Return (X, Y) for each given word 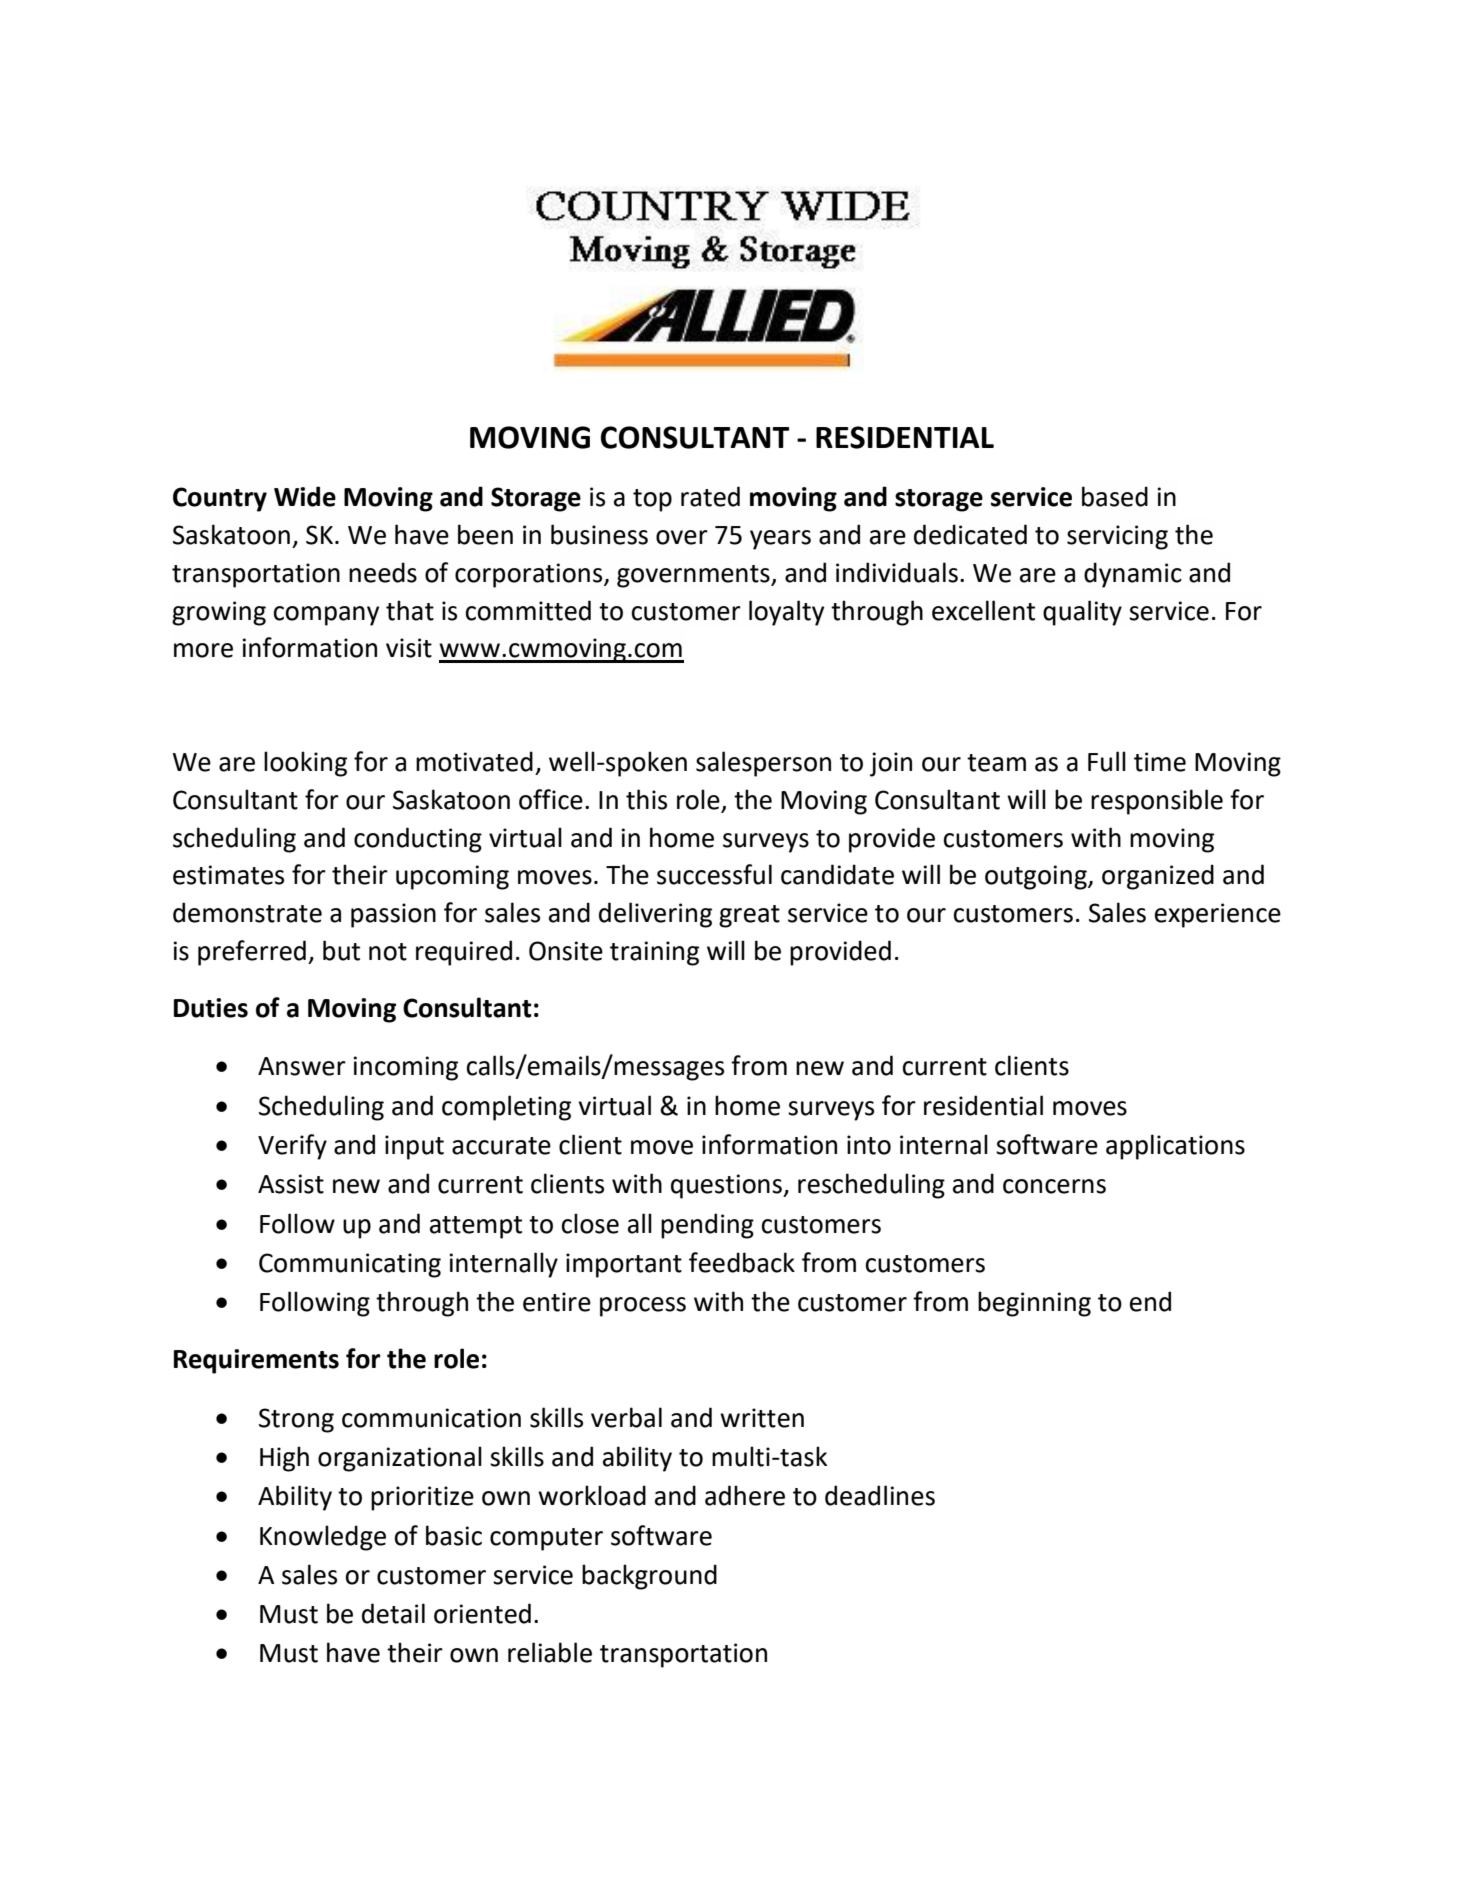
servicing (1117, 537)
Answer (302, 1066)
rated (710, 496)
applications (1175, 1147)
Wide (305, 496)
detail (393, 1613)
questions (727, 1186)
